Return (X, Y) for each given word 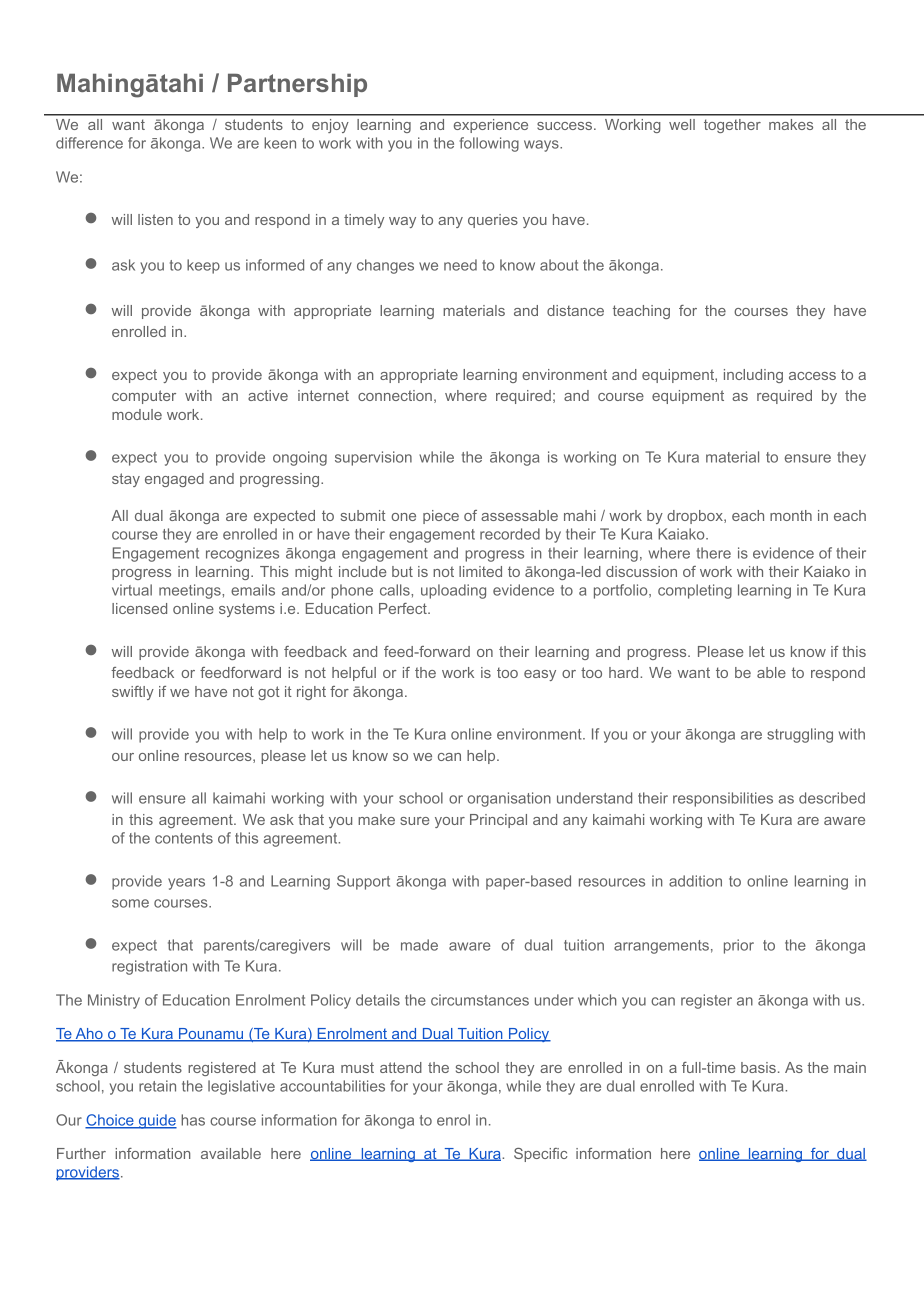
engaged (174, 480)
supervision (373, 458)
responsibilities (723, 799)
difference (89, 143)
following (489, 144)
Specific (541, 1155)
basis (758, 1067)
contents (184, 838)
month (791, 515)
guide (157, 1121)
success (566, 126)
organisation (509, 799)
